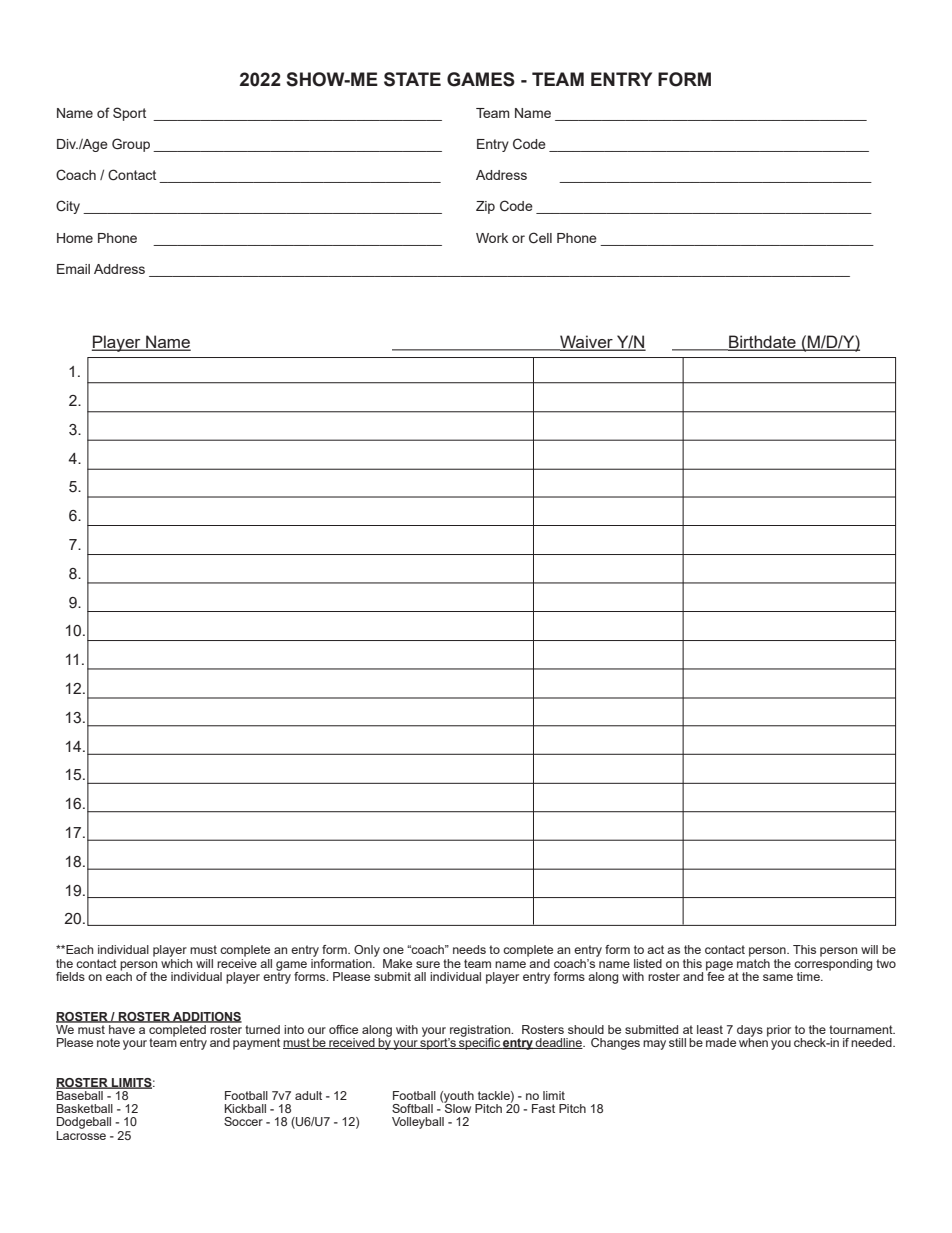 The image size is (952, 1233). Describe the element at coordinates (833, 964) in the screenshot. I see `corresponding` at that location.
